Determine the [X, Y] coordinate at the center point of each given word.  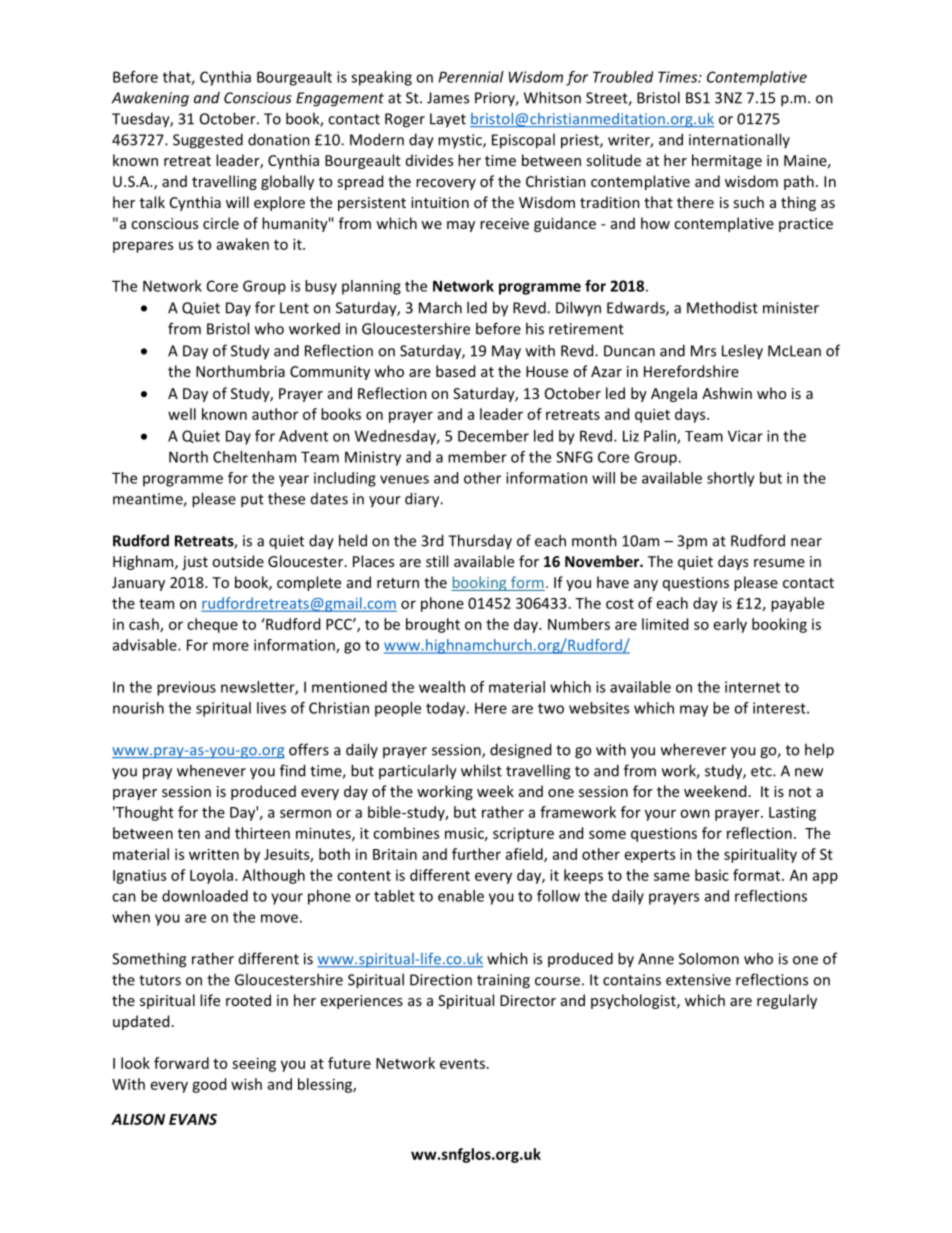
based [455, 371]
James [448, 98]
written [214, 854]
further [476, 854]
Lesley [742, 352]
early [730, 625]
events [462, 1064]
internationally [739, 140]
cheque [212, 625]
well [182, 414]
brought [433, 625]
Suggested [208, 141]
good [209, 1085]
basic [712, 875]
